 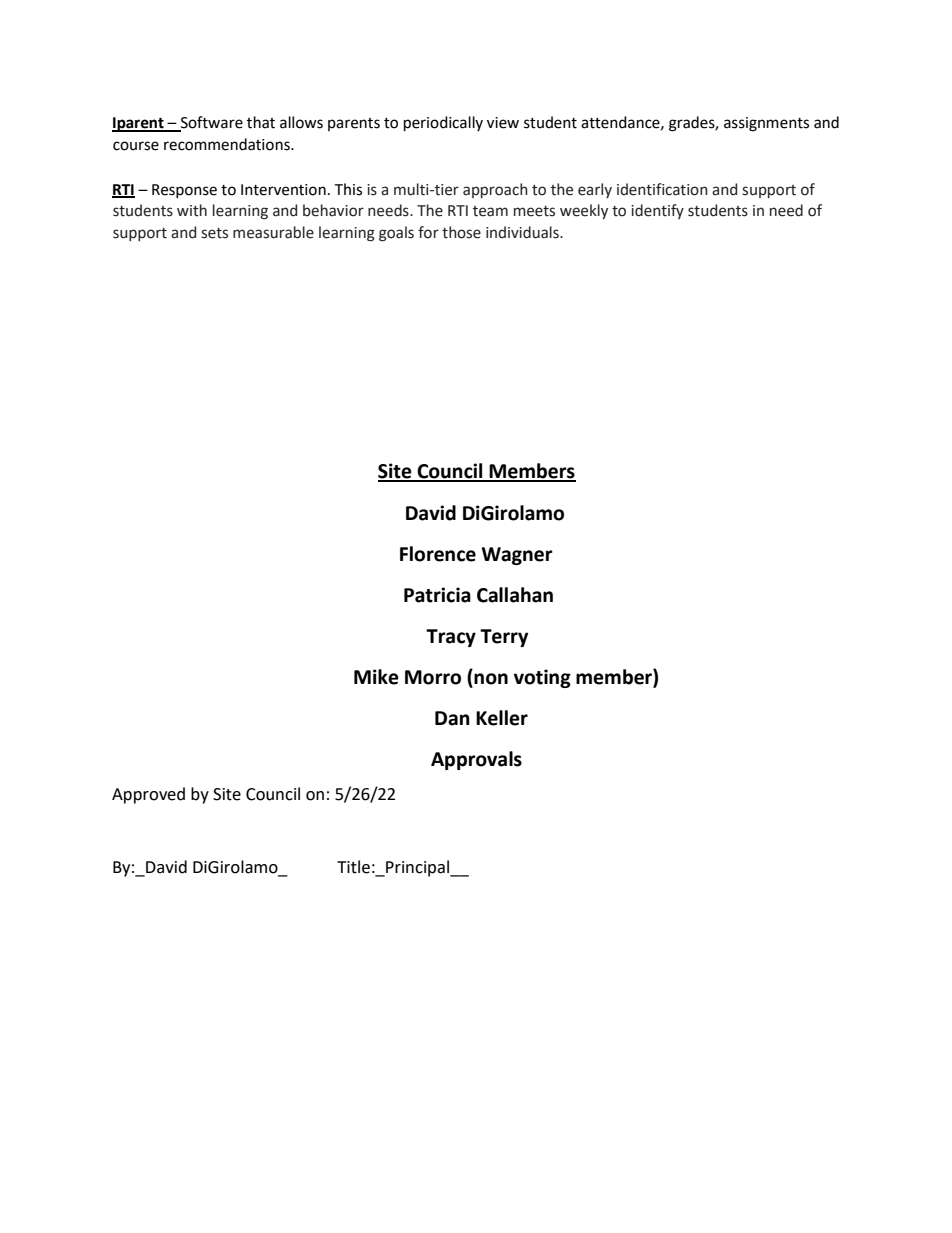 I want to click on recommendations, so click(x=228, y=144).
